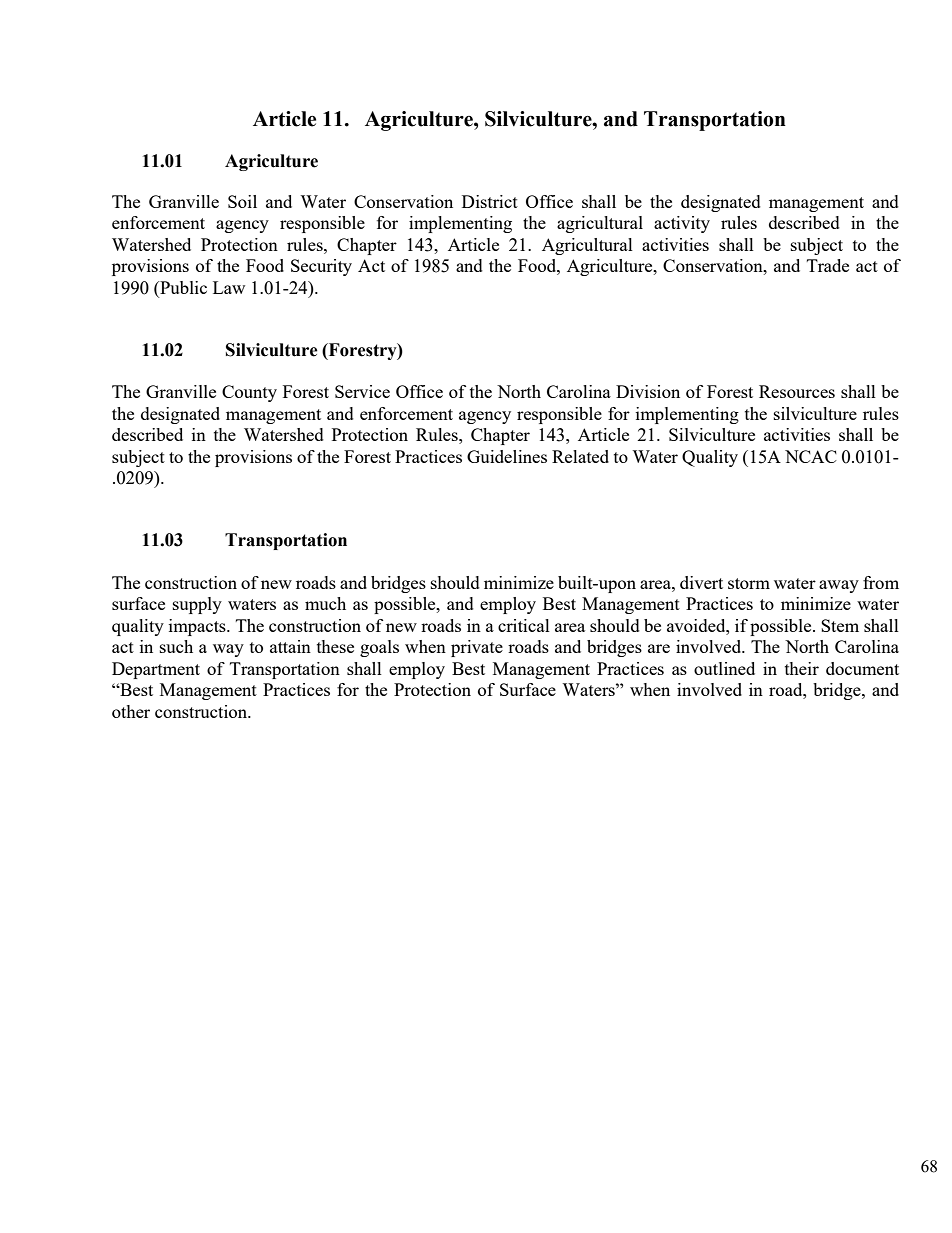 The image size is (952, 1233). I want to click on Soil, so click(242, 201).
